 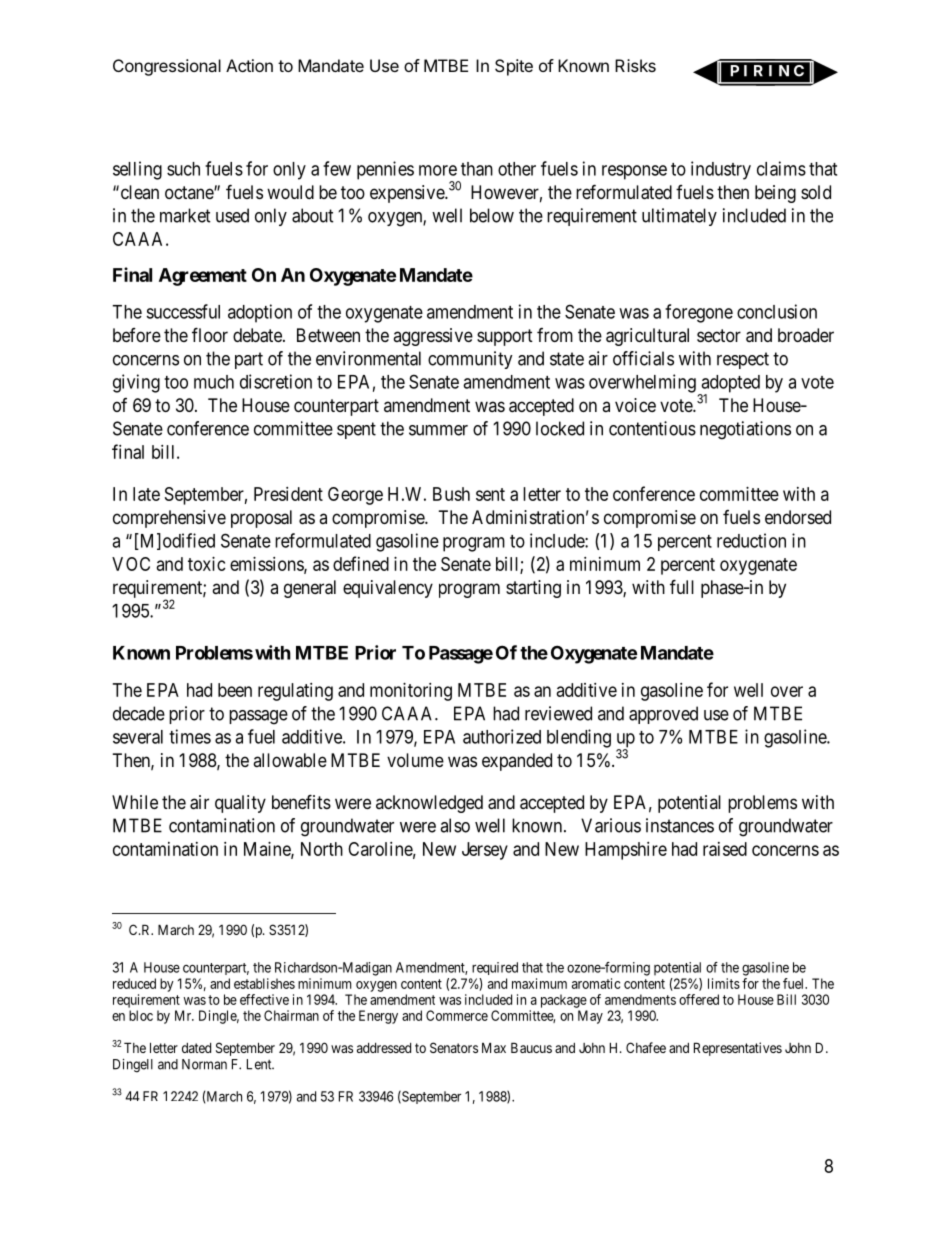 I want to click on summer, so click(x=438, y=430).
